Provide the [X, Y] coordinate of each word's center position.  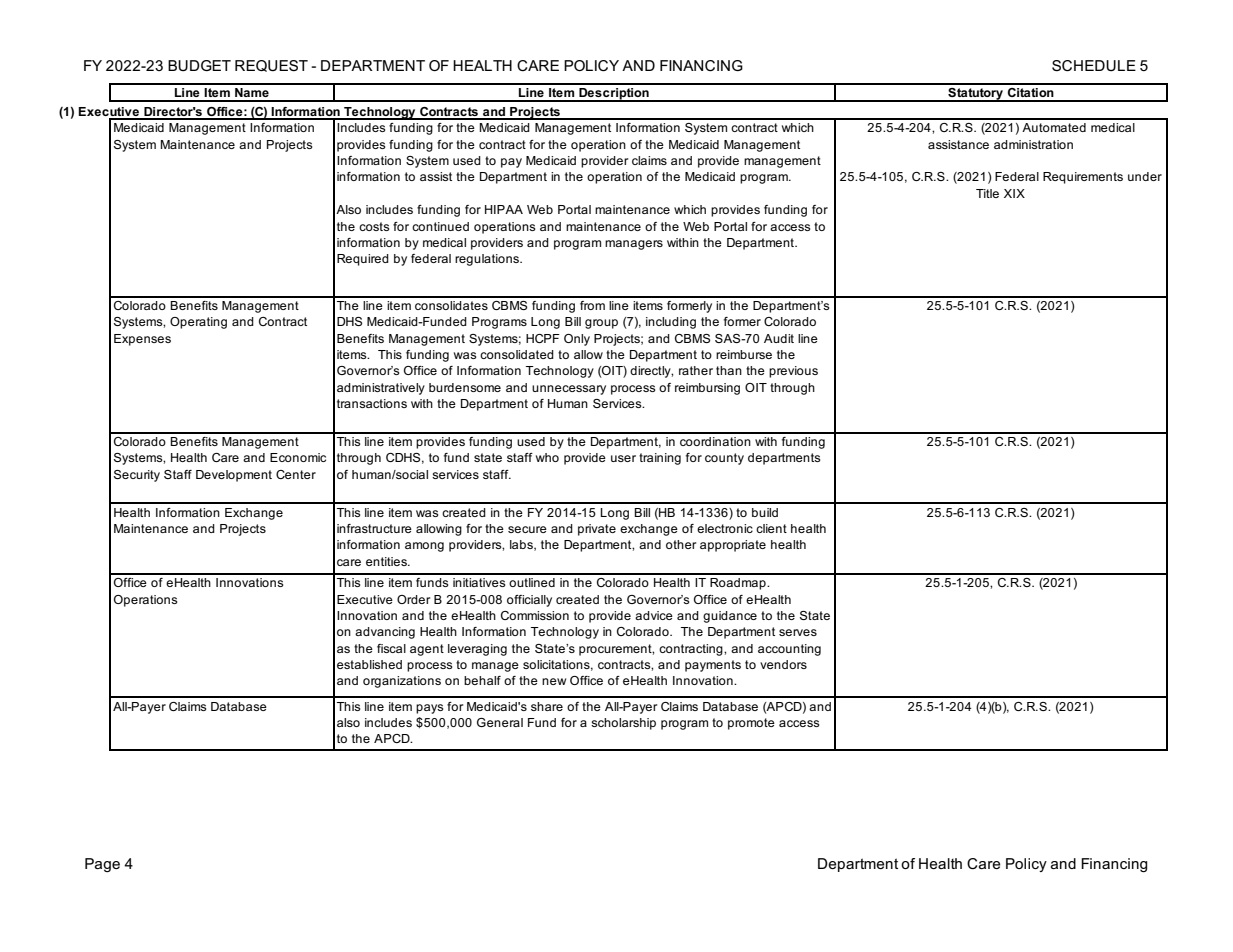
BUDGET [199, 65]
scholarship [623, 724]
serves [798, 632]
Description [614, 95]
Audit [779, 338]
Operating [198, 323]
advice [654, 615]
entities [387, 561]
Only [577, 340]
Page [102, 865]
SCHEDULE [1094, 66]
